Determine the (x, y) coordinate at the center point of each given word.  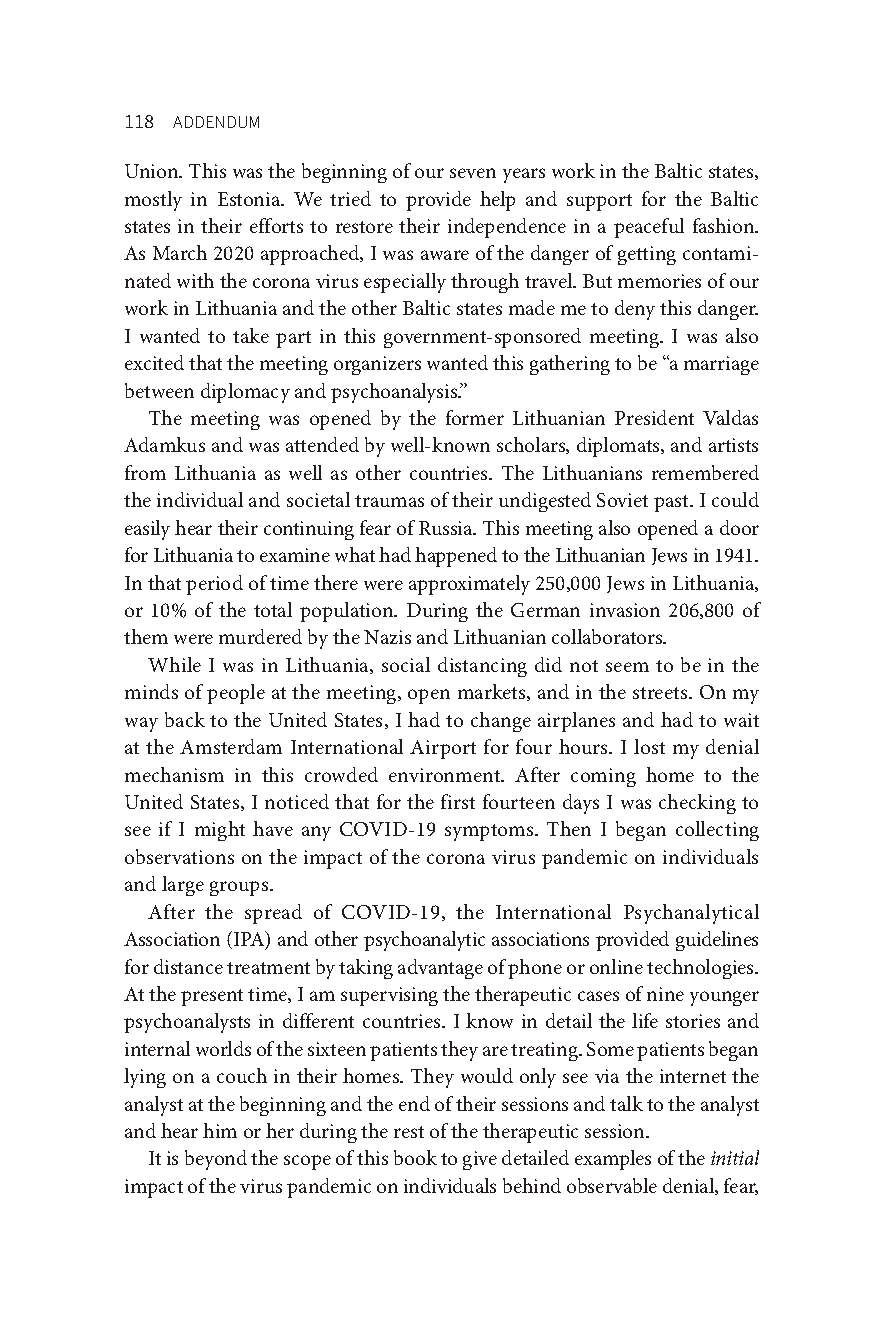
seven (473, 173)
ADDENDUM (216, 122)
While (174, 664)
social (406, 664)
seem (627, 667)
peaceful (649, 228)
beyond (216, 1160)
